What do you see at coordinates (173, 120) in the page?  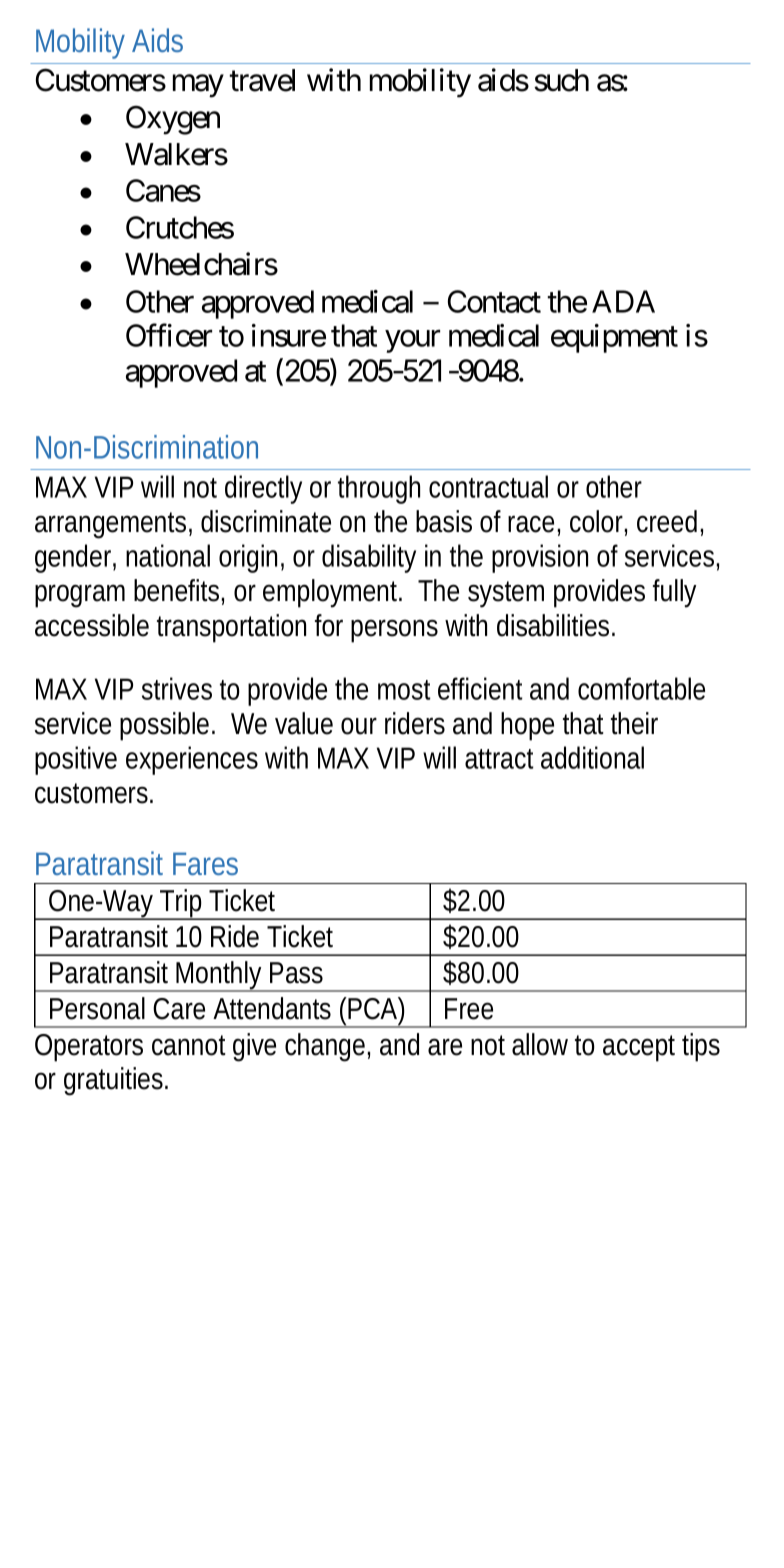 I see `Oxygen` at bounding box center [173, 120].
